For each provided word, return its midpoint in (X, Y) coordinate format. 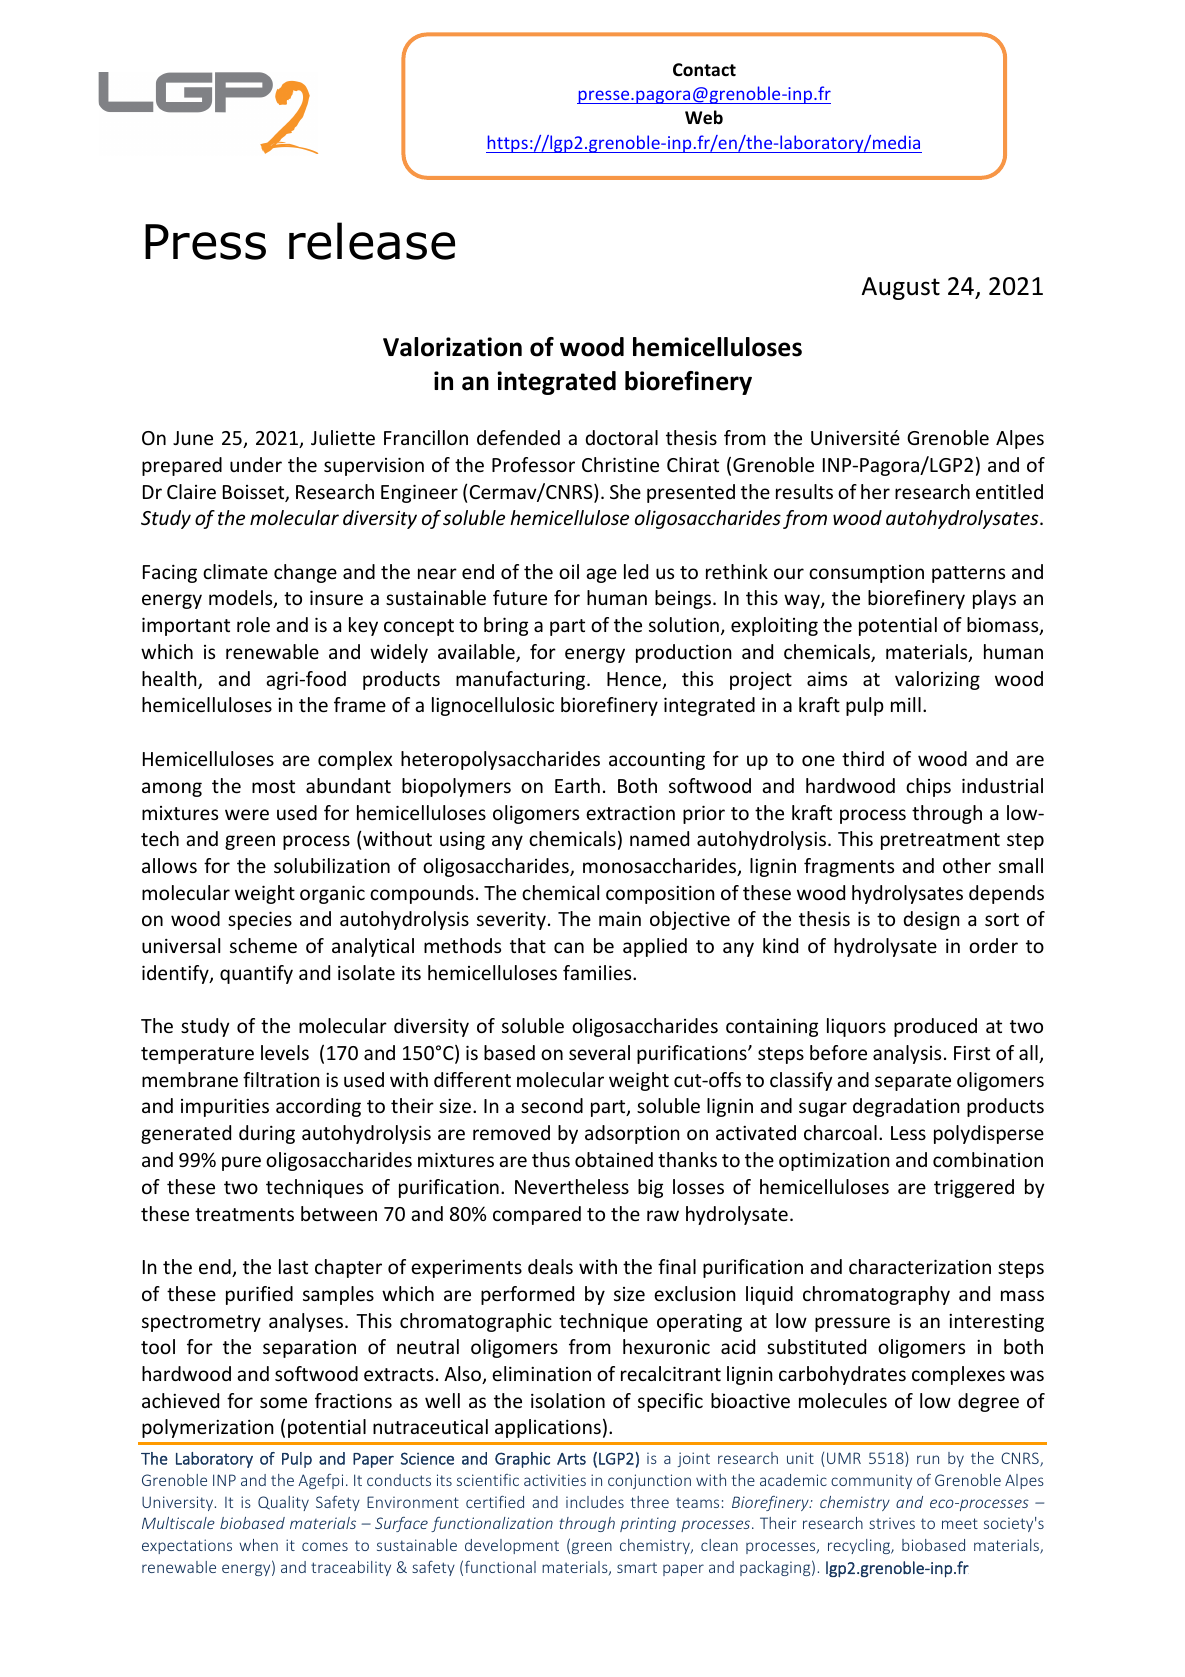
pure (241, 1163)
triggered (974, 1188)
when (258, 1545)
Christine (620, 464)
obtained (614, 1159)
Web (704, 117)
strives (892, 1523)
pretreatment (940, 841)
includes (595, 1502)
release (372, 241)
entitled (1009, 491)
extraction (630, 812)
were (247, 814)
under (256, 464)
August (901, 288)
